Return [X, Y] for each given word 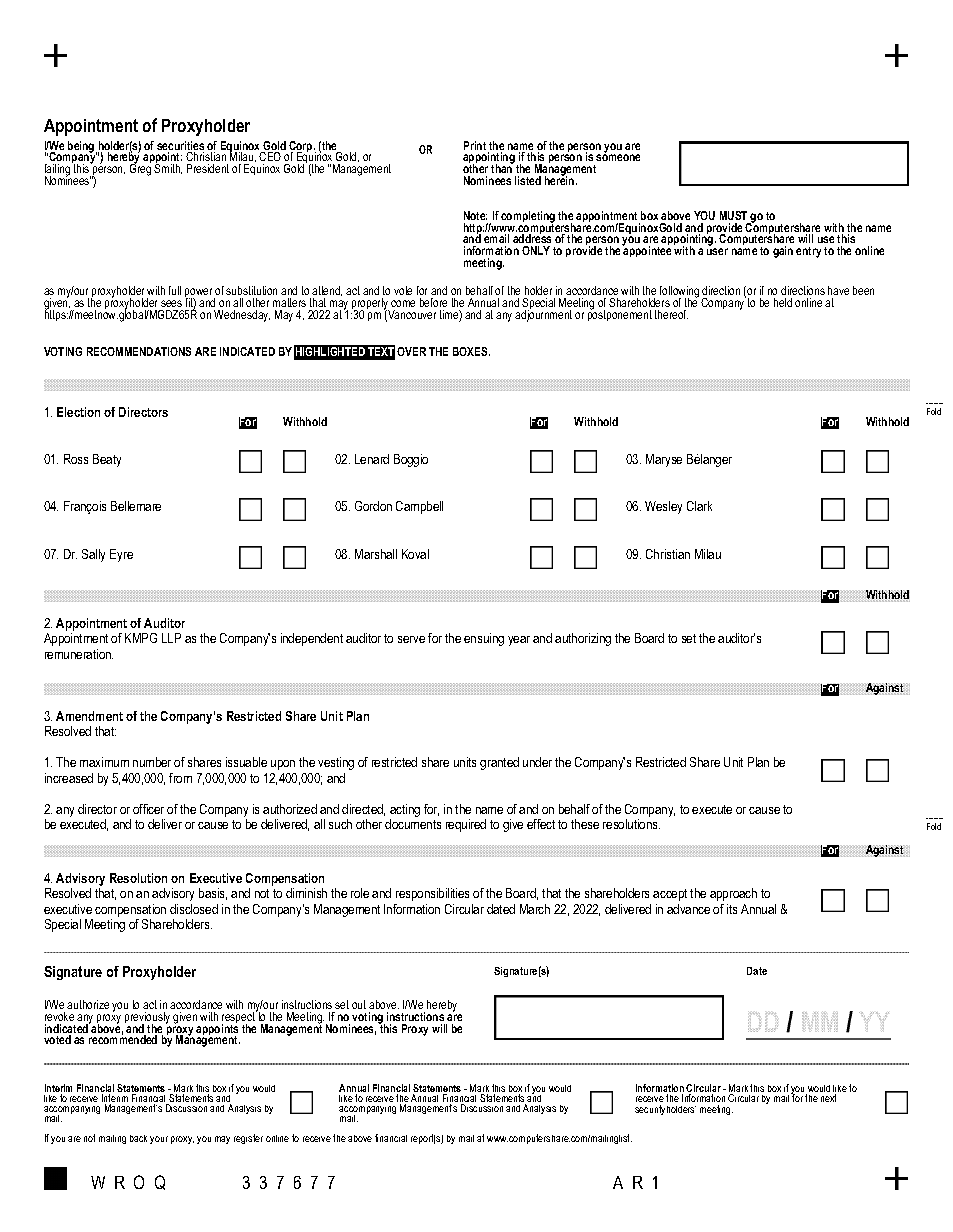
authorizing [583, 639]
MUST [733, 215]
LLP [171, 638]
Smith [168, 168]
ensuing [484, 639]
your [159, 1140]
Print [475, 145]
